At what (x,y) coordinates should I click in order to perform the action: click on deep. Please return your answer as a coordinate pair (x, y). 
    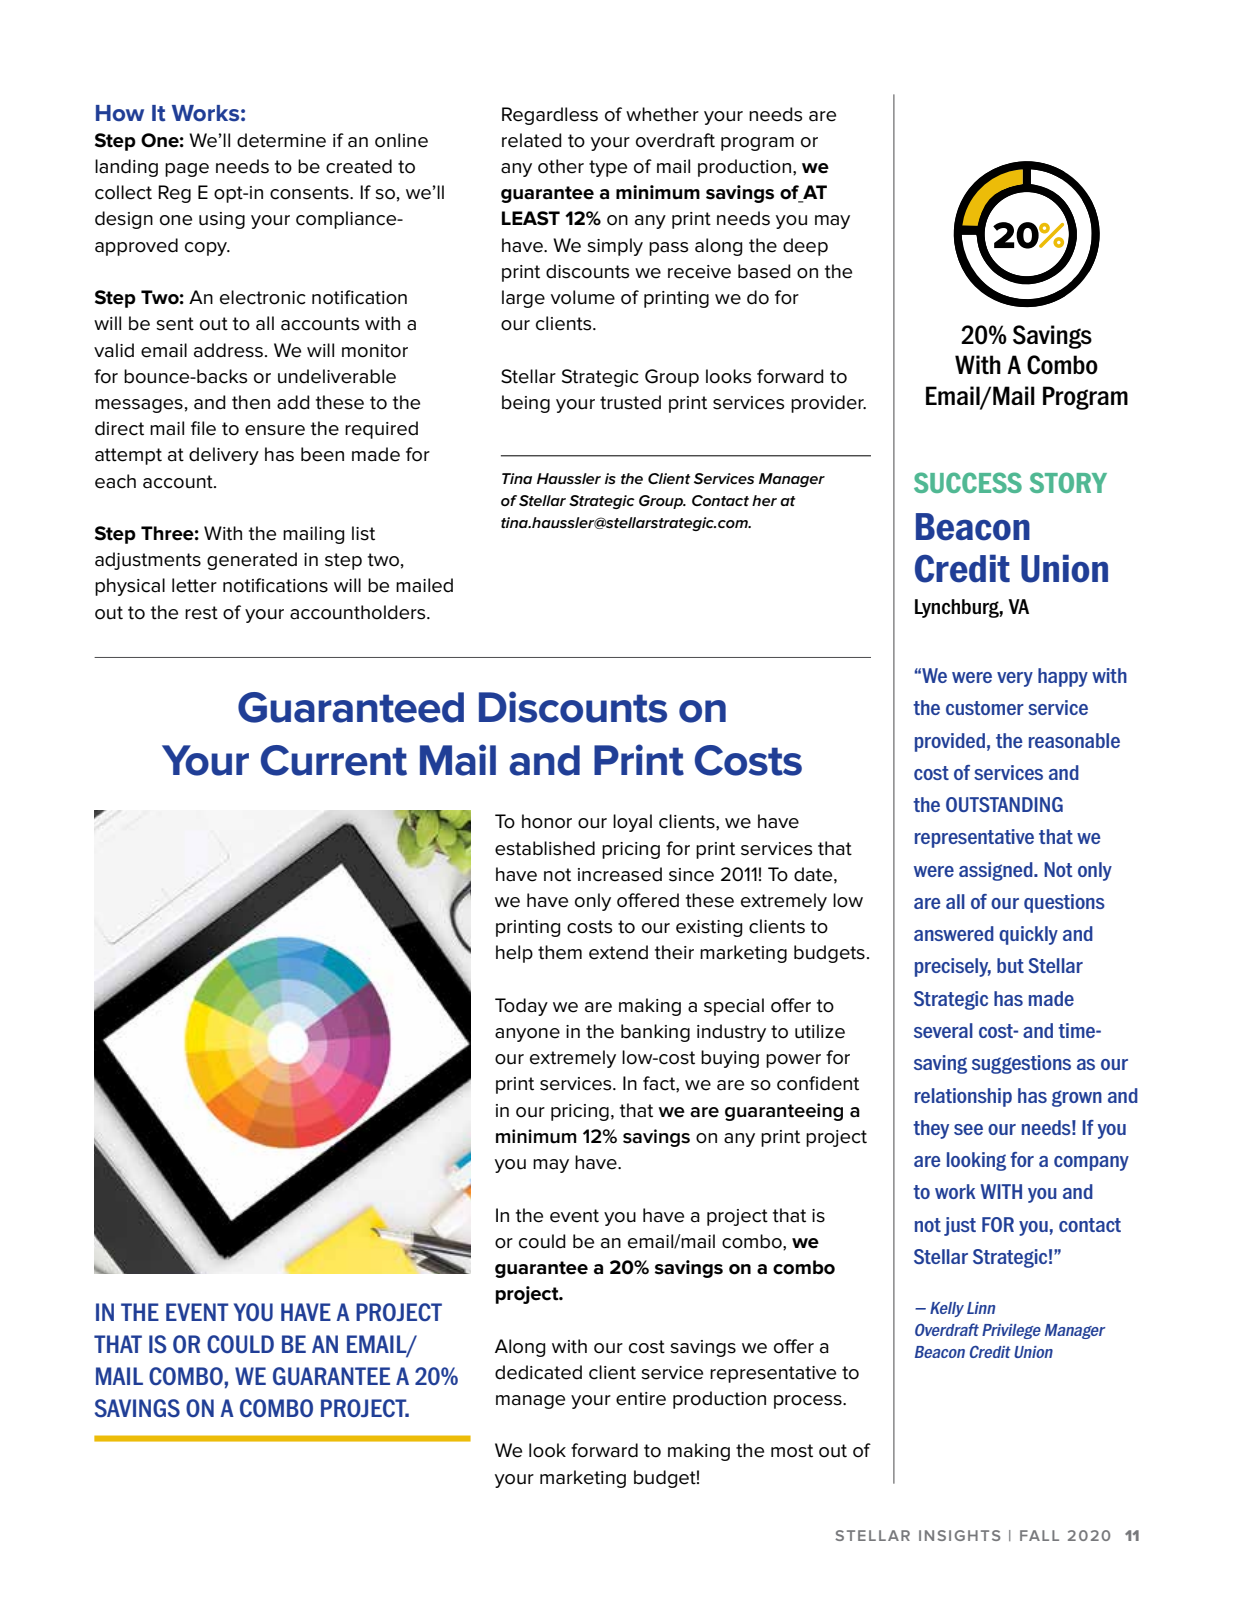
    Looking at the image, I should click on (805, 247).
